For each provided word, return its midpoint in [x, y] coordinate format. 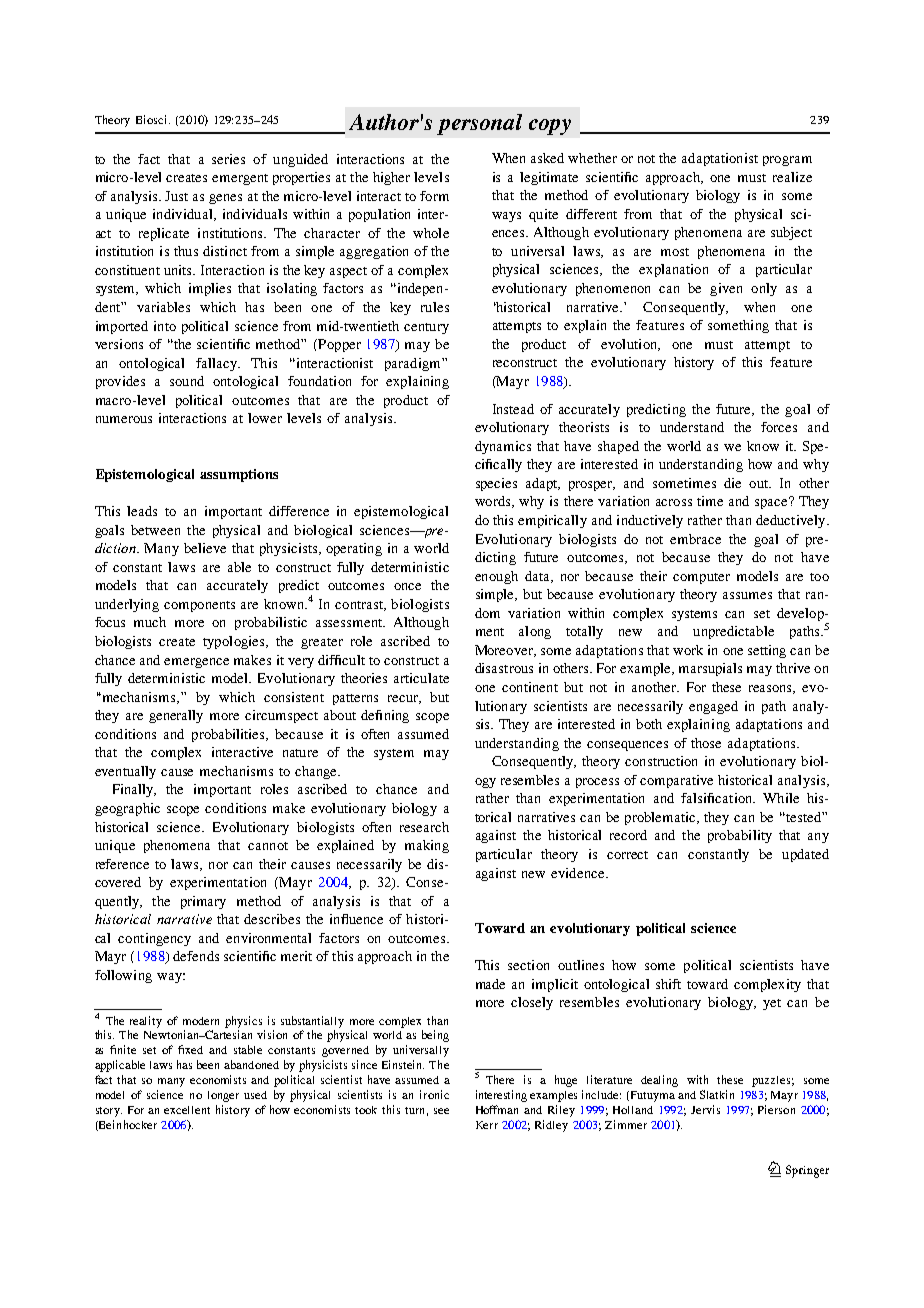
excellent [187, 1110]
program [787, 161]
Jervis [705, 1109]
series [228, 159]
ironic [434, 1094]
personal [479, 124]
